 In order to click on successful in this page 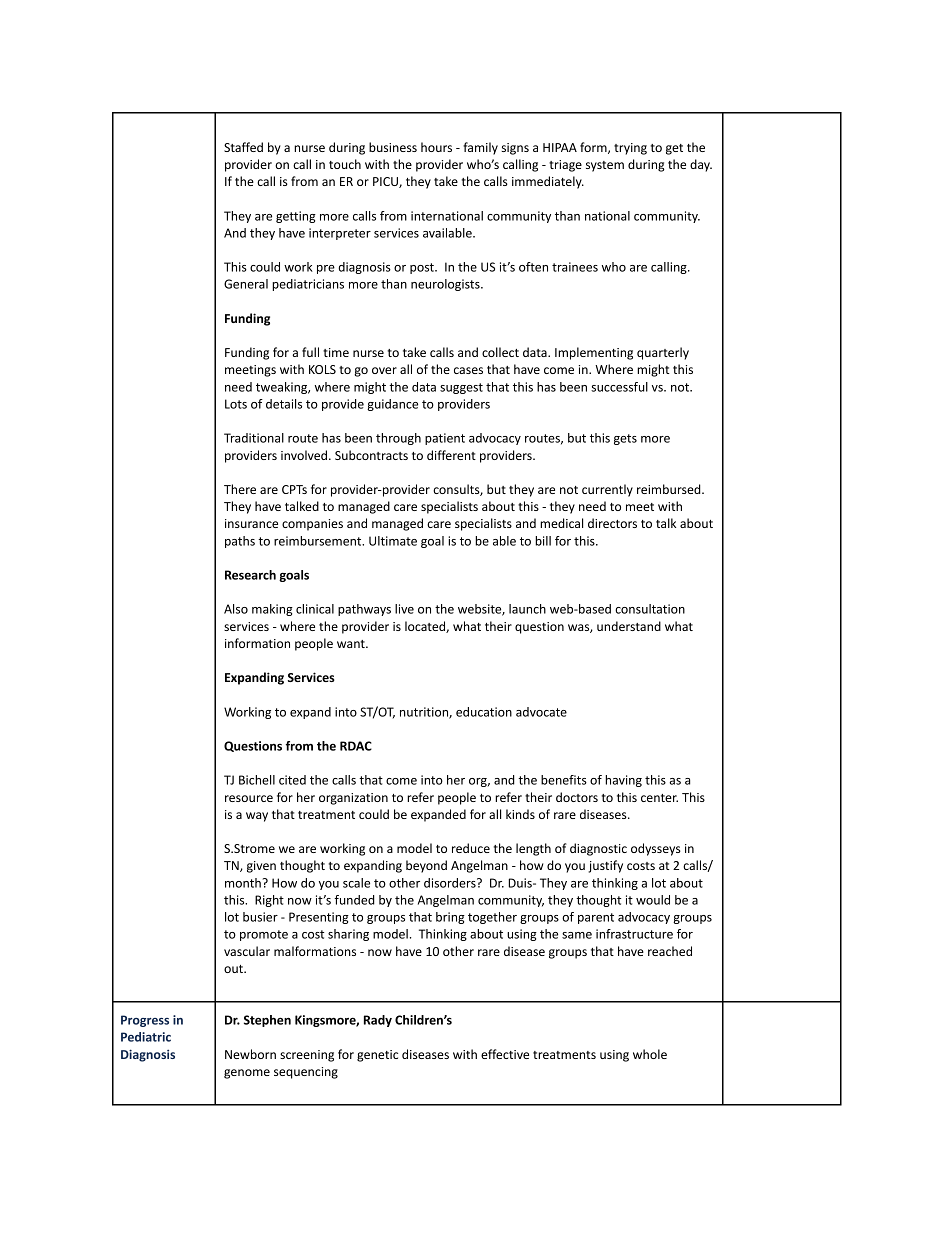, I will do `click(619, 387)`.
